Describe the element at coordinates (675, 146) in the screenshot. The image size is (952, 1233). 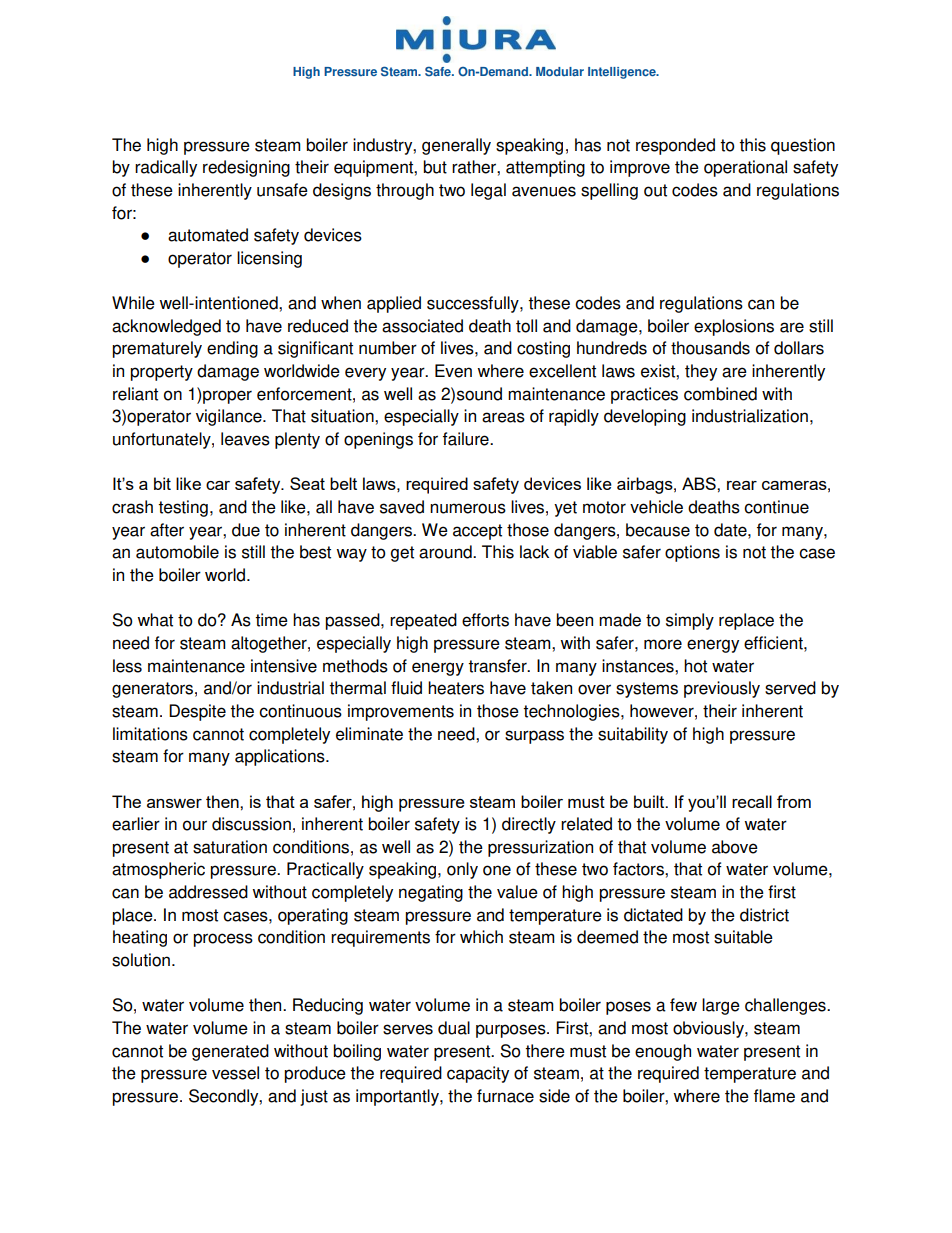
I see `responded` at that location.
